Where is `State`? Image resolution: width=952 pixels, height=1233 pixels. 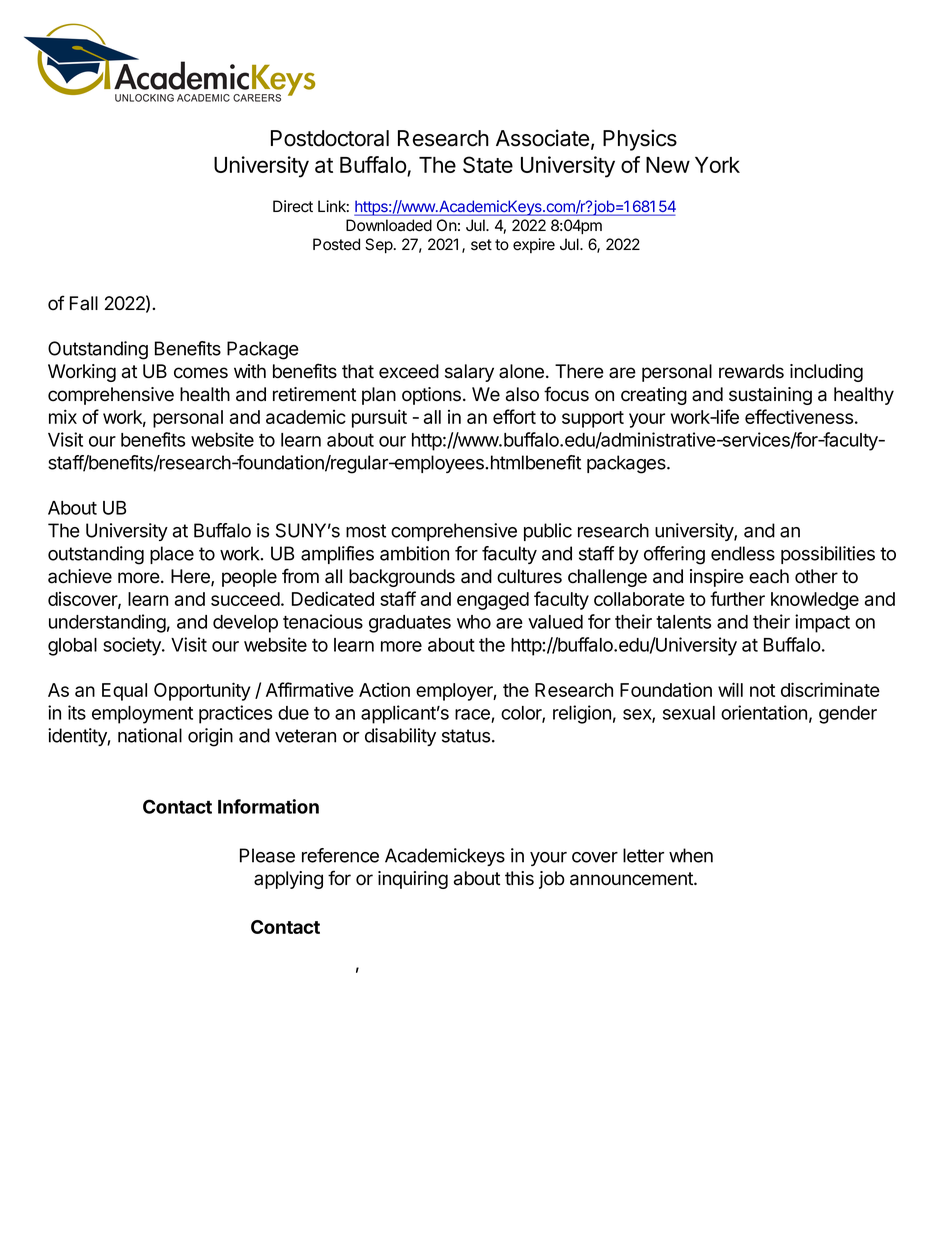 State is located at coordinates (488, 164).
